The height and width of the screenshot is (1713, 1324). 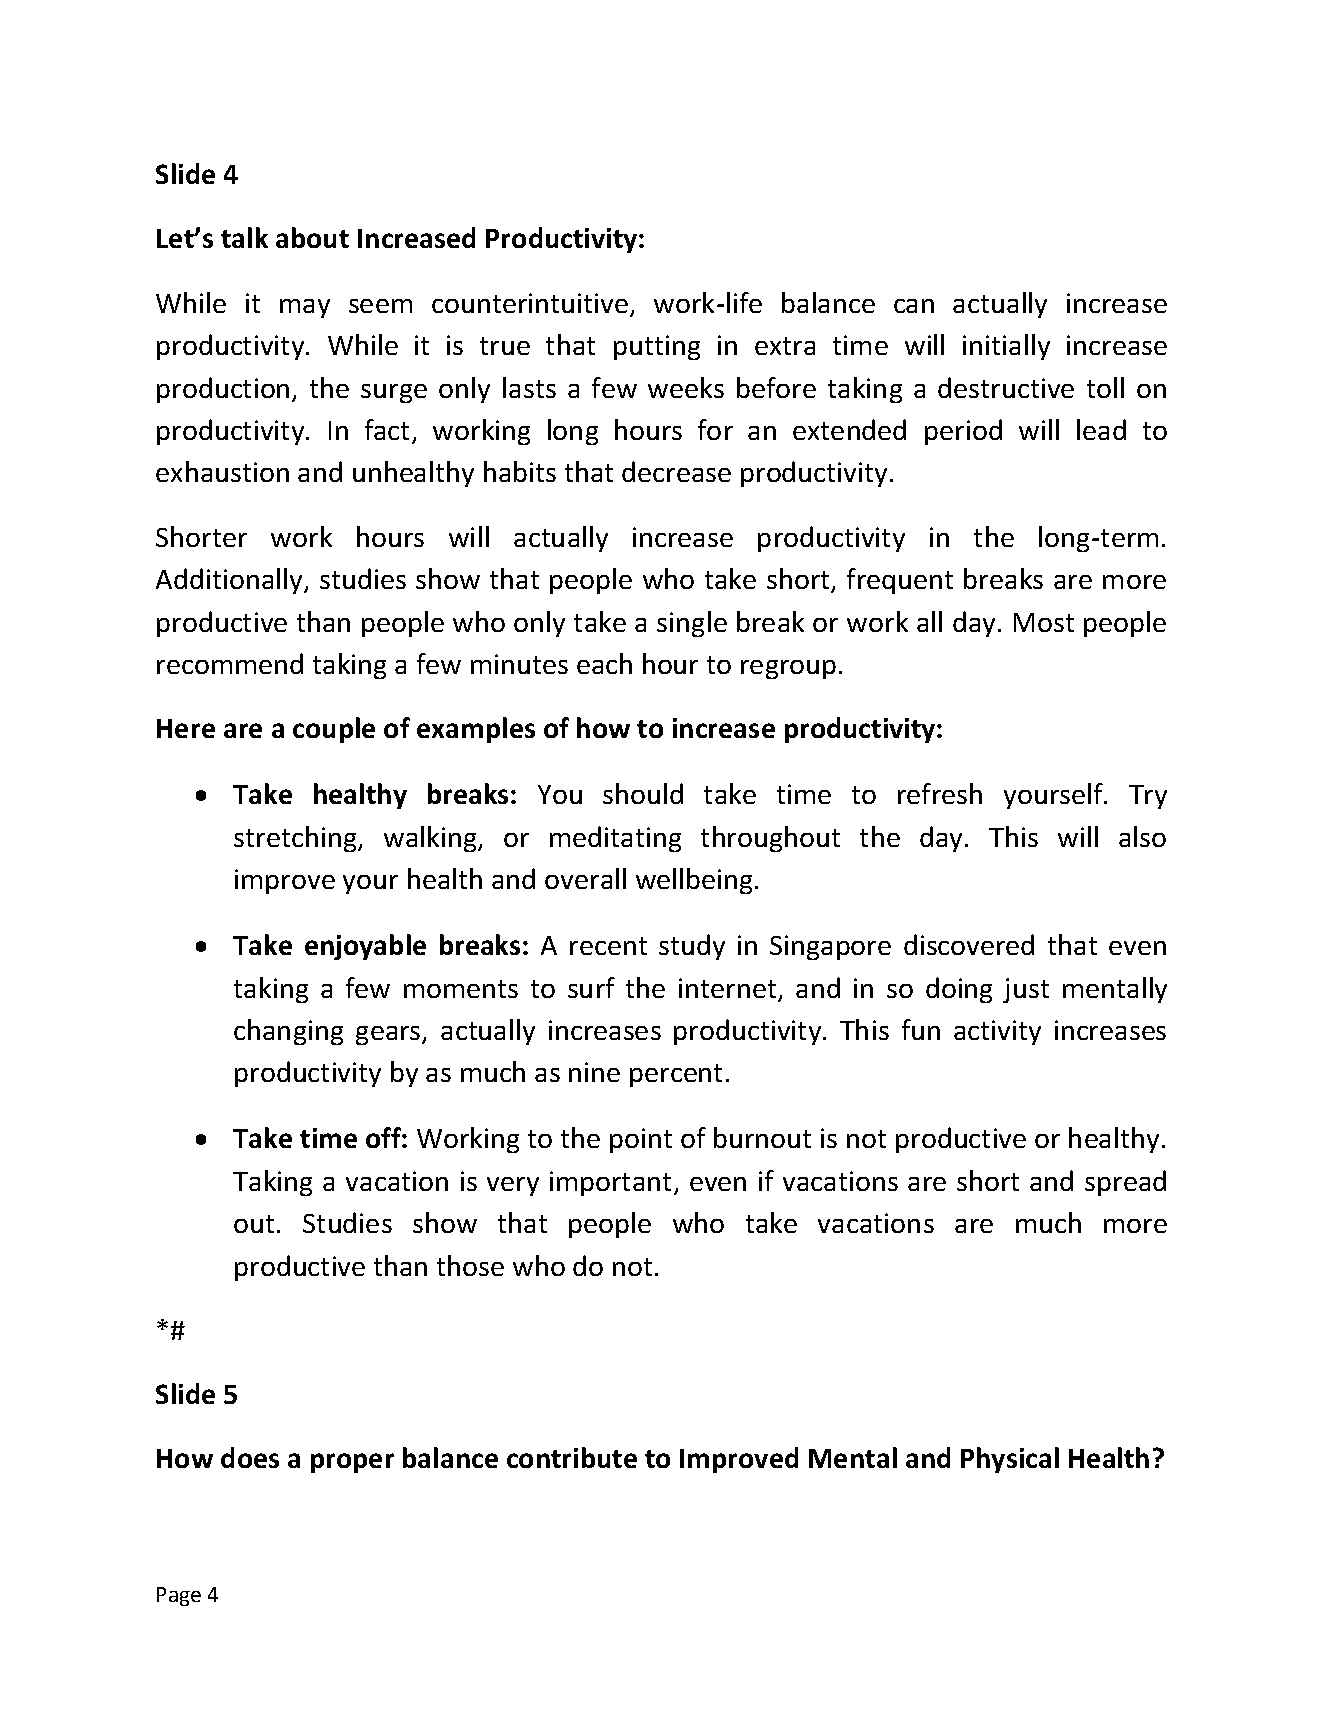 I want to click on enjoyable, so click(x=365, y=947).
